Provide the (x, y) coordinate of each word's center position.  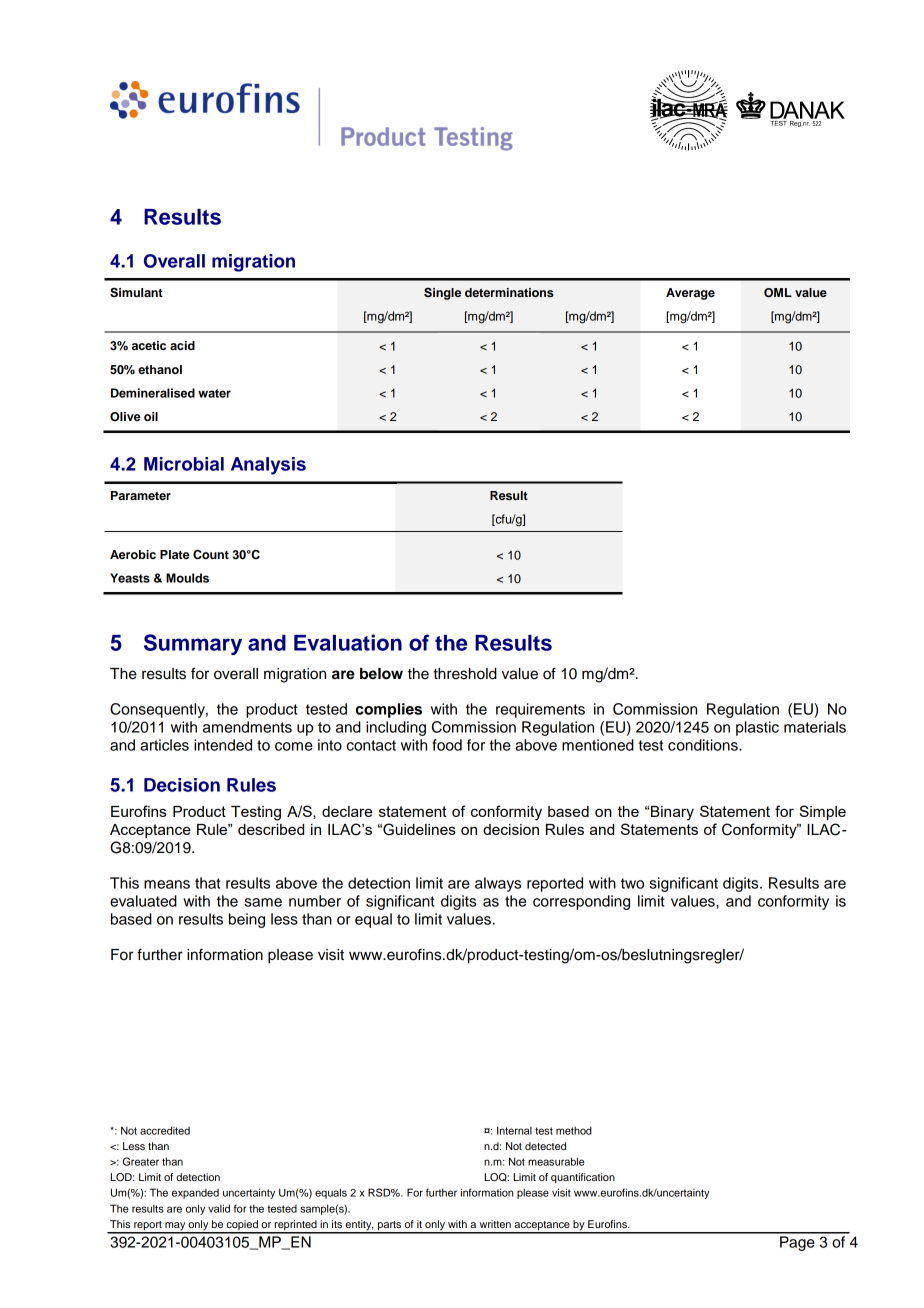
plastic (757, 728)
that (208, 883)
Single (442, 294)
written (495, 1224)
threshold (465, 674)
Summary (193, 644)
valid (219, 1208)
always (498, 884)
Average (690, 294)
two (632, 883)
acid (182, 345)
